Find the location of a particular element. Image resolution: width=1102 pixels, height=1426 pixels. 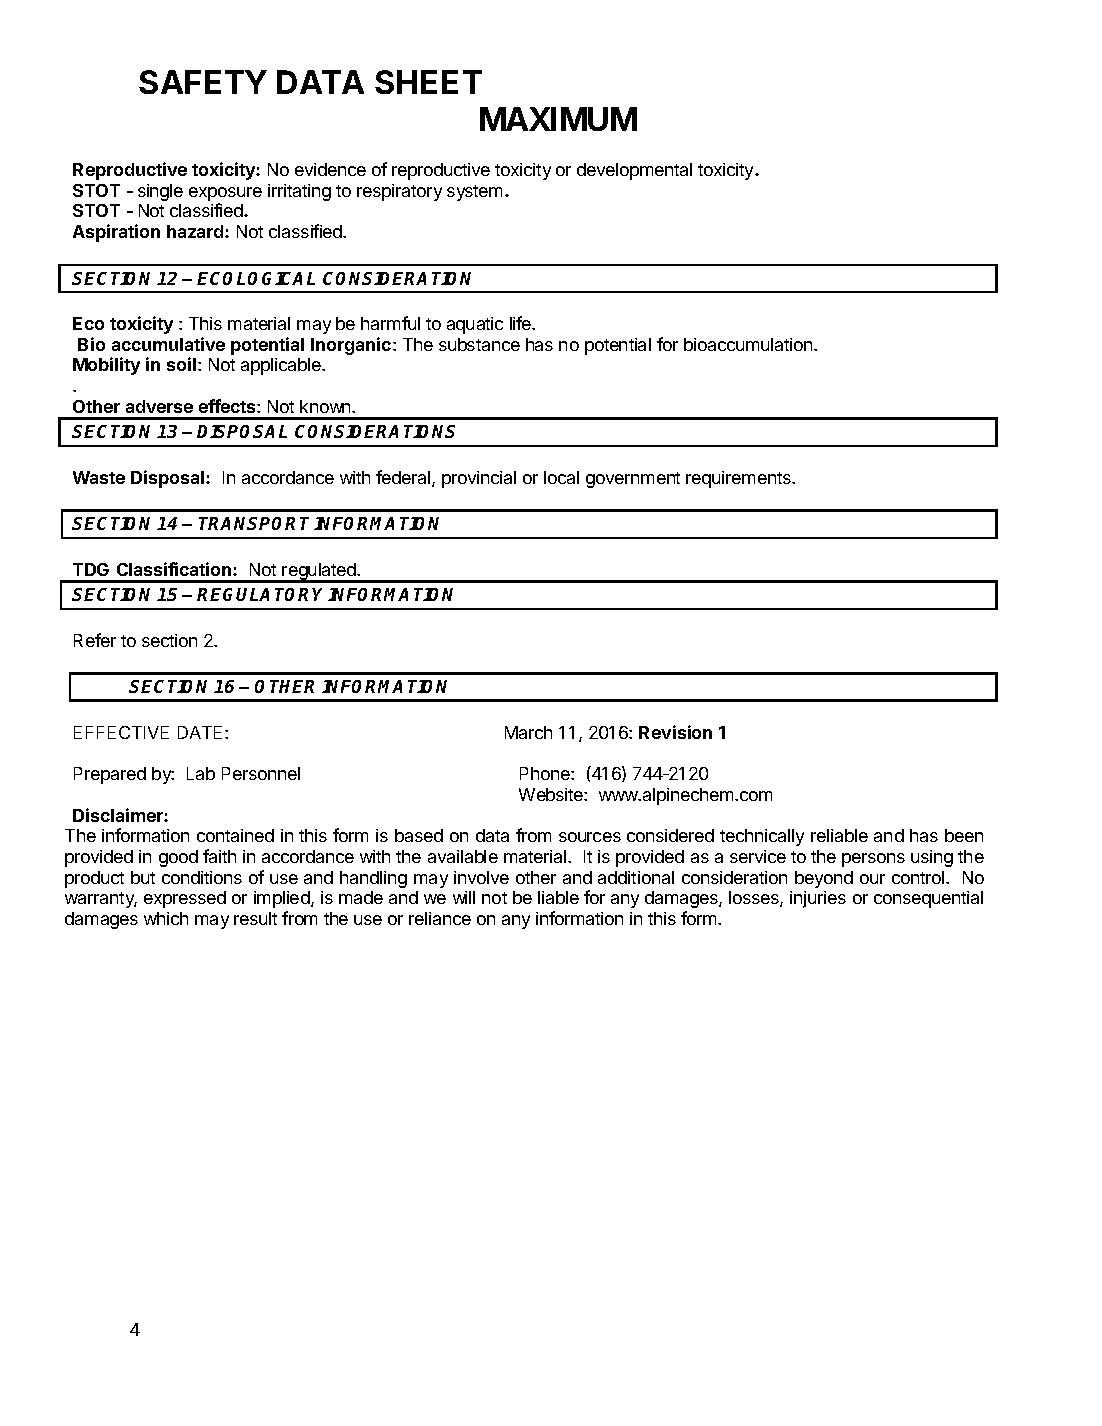

developmental is located at coordinates (634, 171).
